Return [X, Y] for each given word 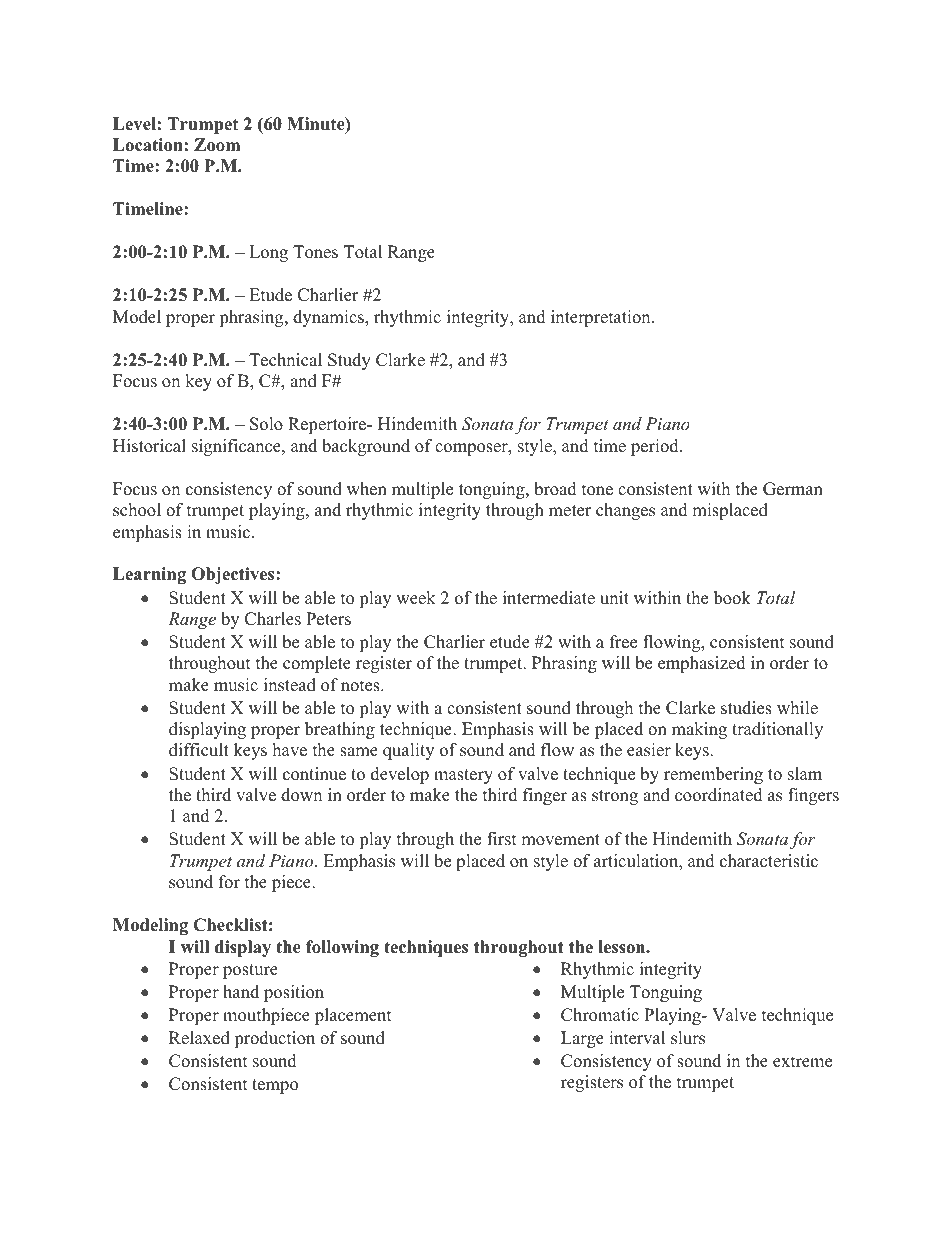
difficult [199, 750]
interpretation [602, 318]
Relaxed [199, 1038]
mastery [463, 776]
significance [237, 447]
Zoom [217, 145]
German [793, 489]
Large [582, 1039]
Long [268, 253]
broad [555, 489]
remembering [713, 775]
